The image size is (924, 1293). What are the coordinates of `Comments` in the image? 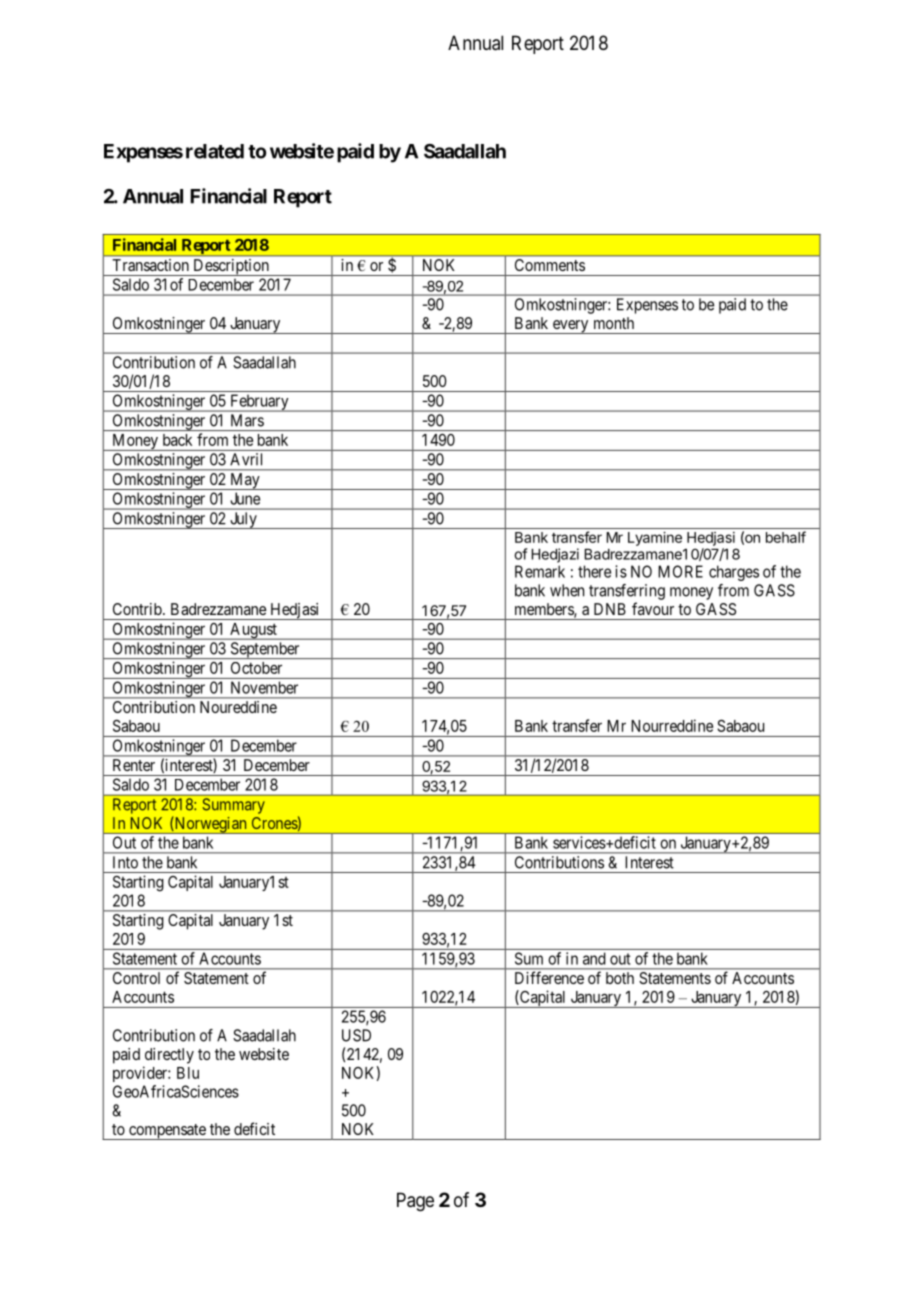 It's located at (550, 265).
